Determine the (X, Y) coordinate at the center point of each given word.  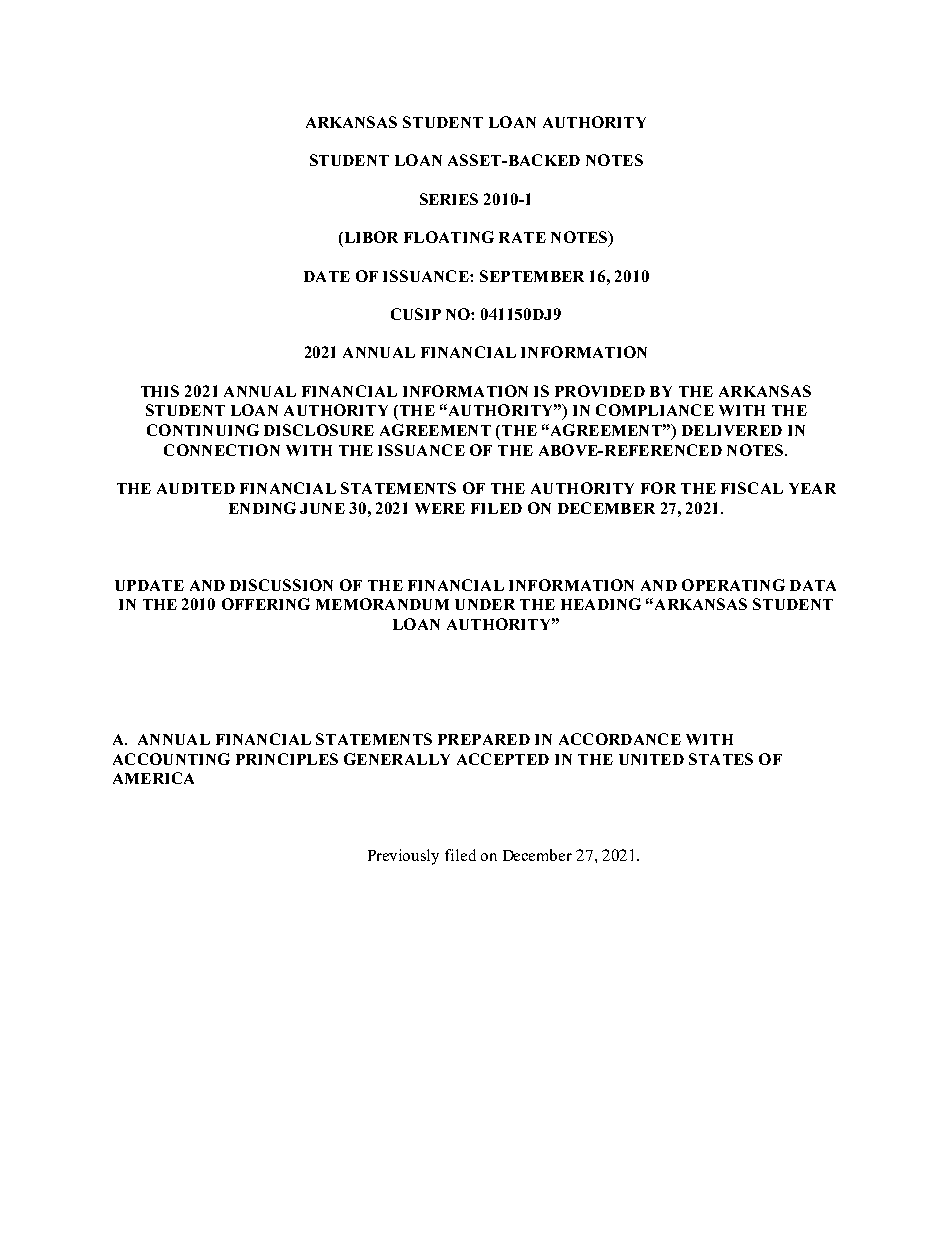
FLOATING (449, 237)
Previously (403, 857)
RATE (522, 237)
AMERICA (153, 778)
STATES (721, 759)
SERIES (449, 199)
